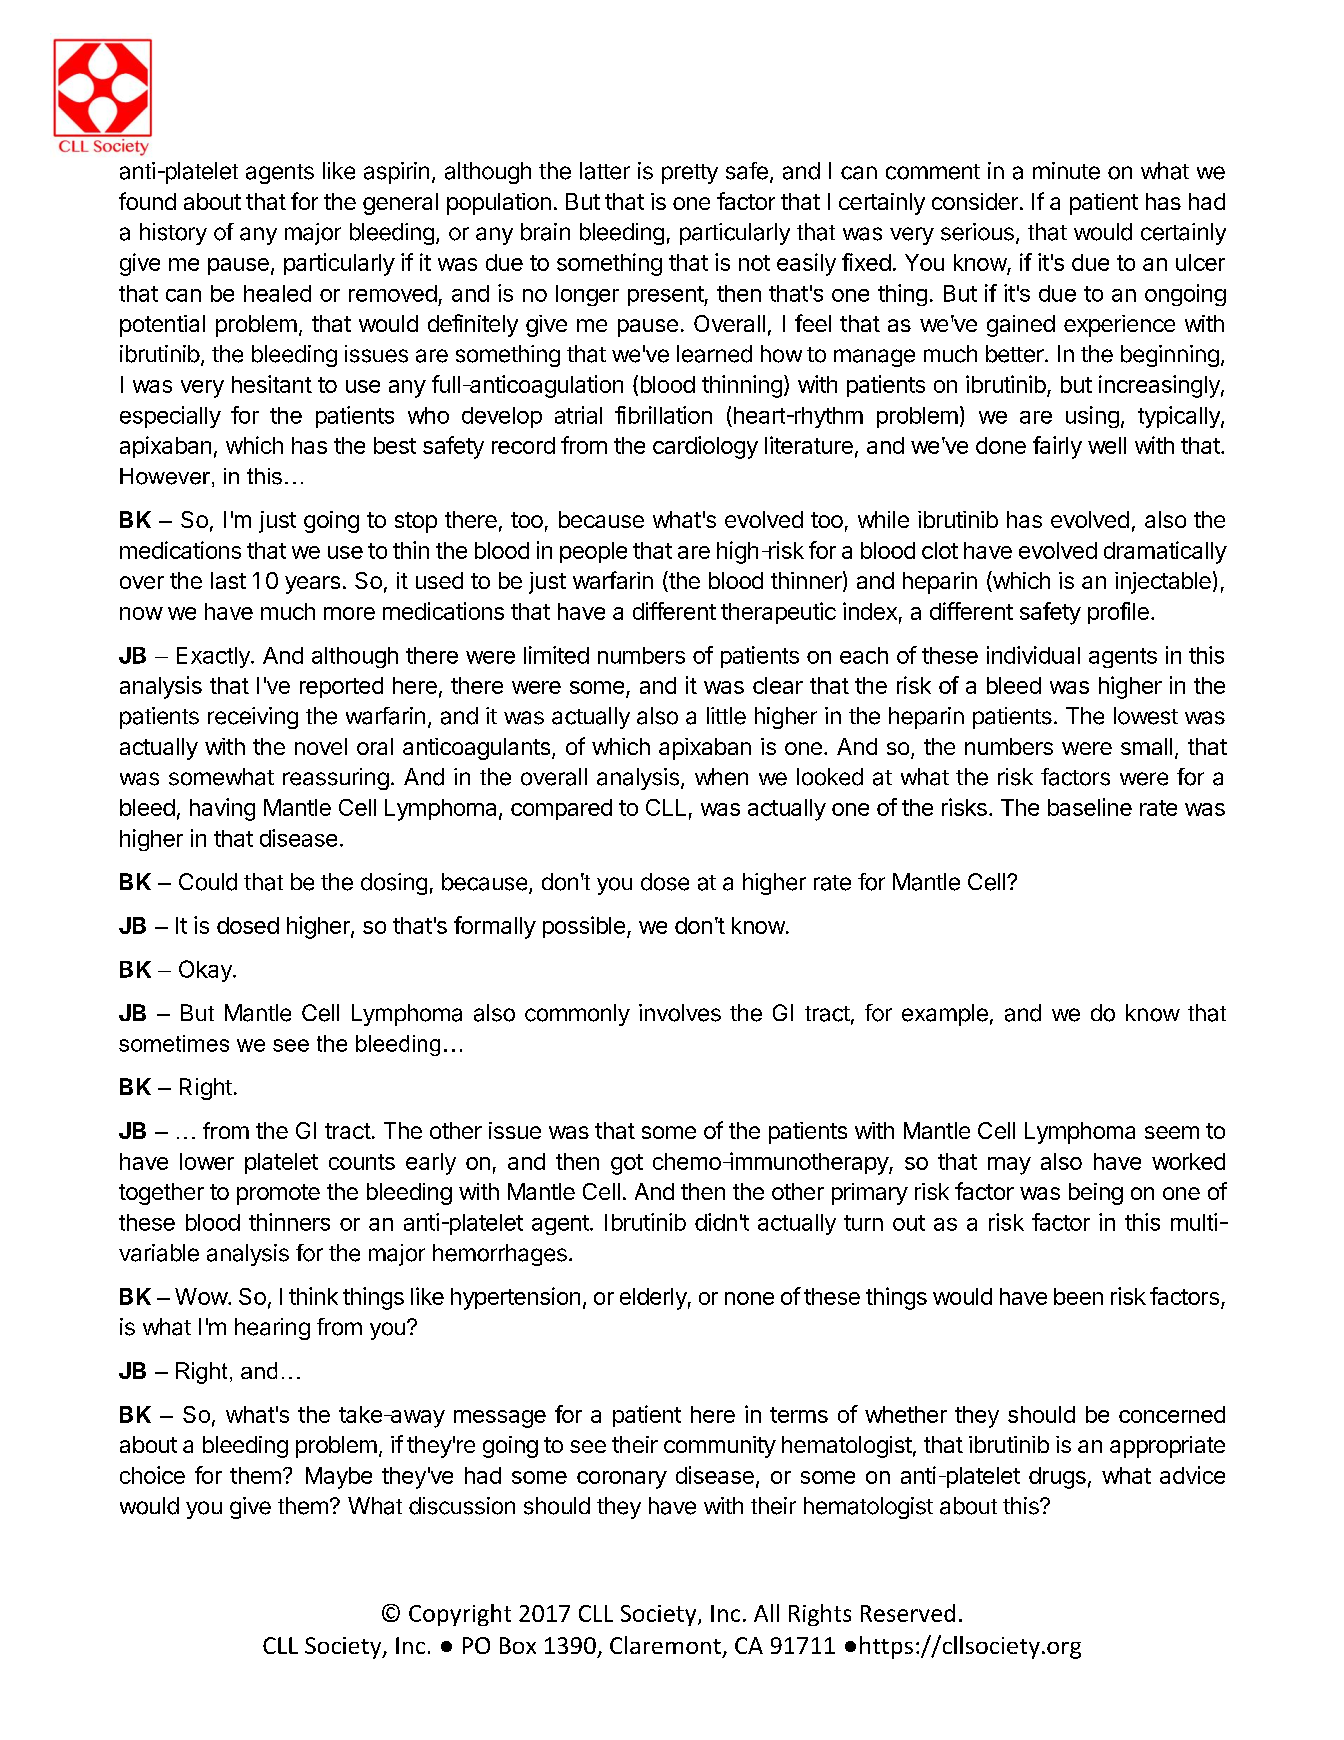  What do you see at coordinates (321, 746) in the screenshot?
I see `novel` at bounding box center [321, 746].
